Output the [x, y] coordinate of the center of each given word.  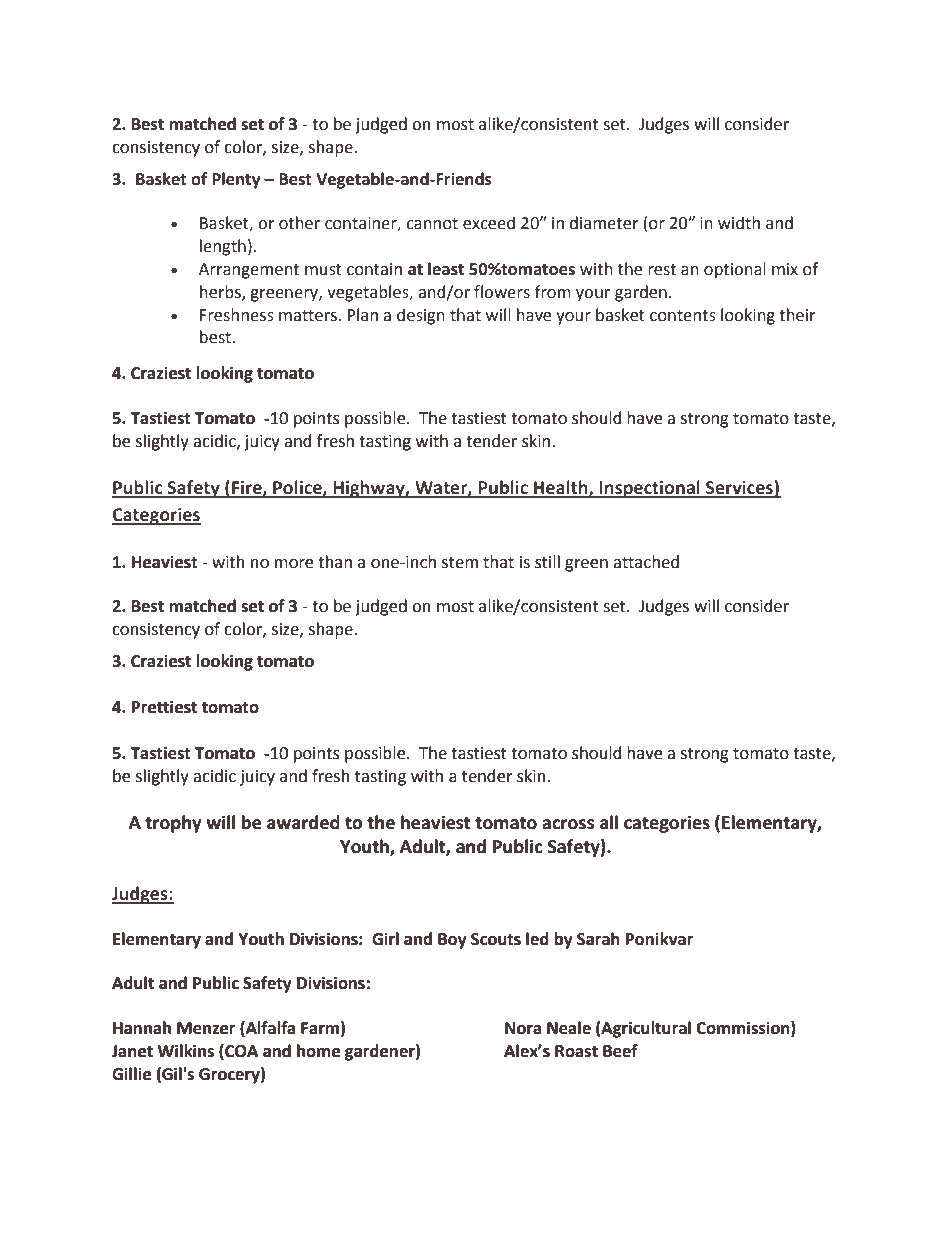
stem [460, 563]
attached [646, 562]
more [294, 564]
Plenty [236, 180]
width [739, 223]
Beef [620, 1051]
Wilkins [185, 1051]
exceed [489, 223]
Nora [523, 1028]
